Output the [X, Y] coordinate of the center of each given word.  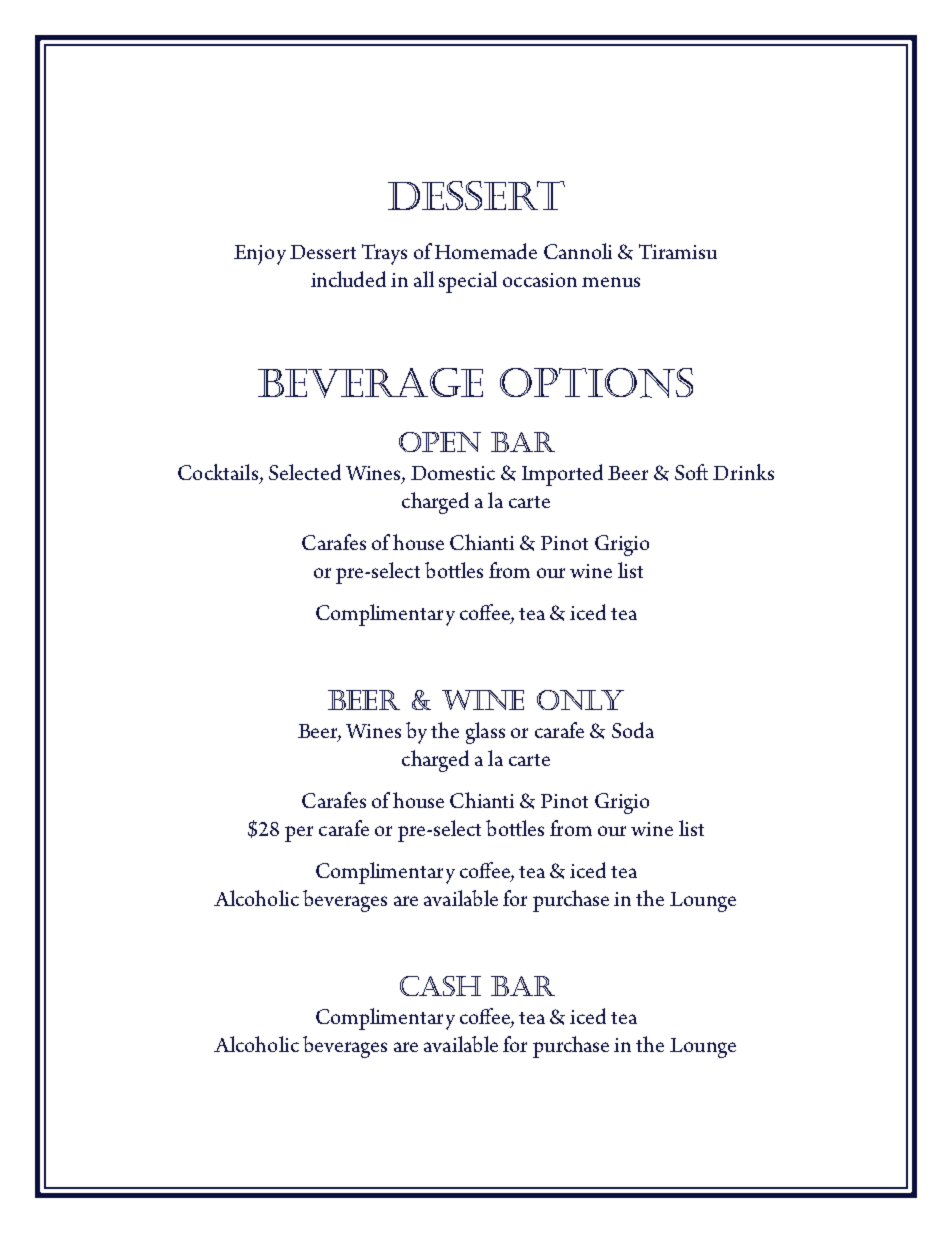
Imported [562, 475]
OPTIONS [596, 383]
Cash [440, 986]
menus [611, 282]
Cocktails [219, 473]
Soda [633, 730]
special [468, 282]
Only [580, 700]
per [299, 834]
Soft [691, 472]
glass [485, 733]
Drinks [743, 472]
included [348, 279]
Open [440, 442]
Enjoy [260, 255]
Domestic [453, 473]
